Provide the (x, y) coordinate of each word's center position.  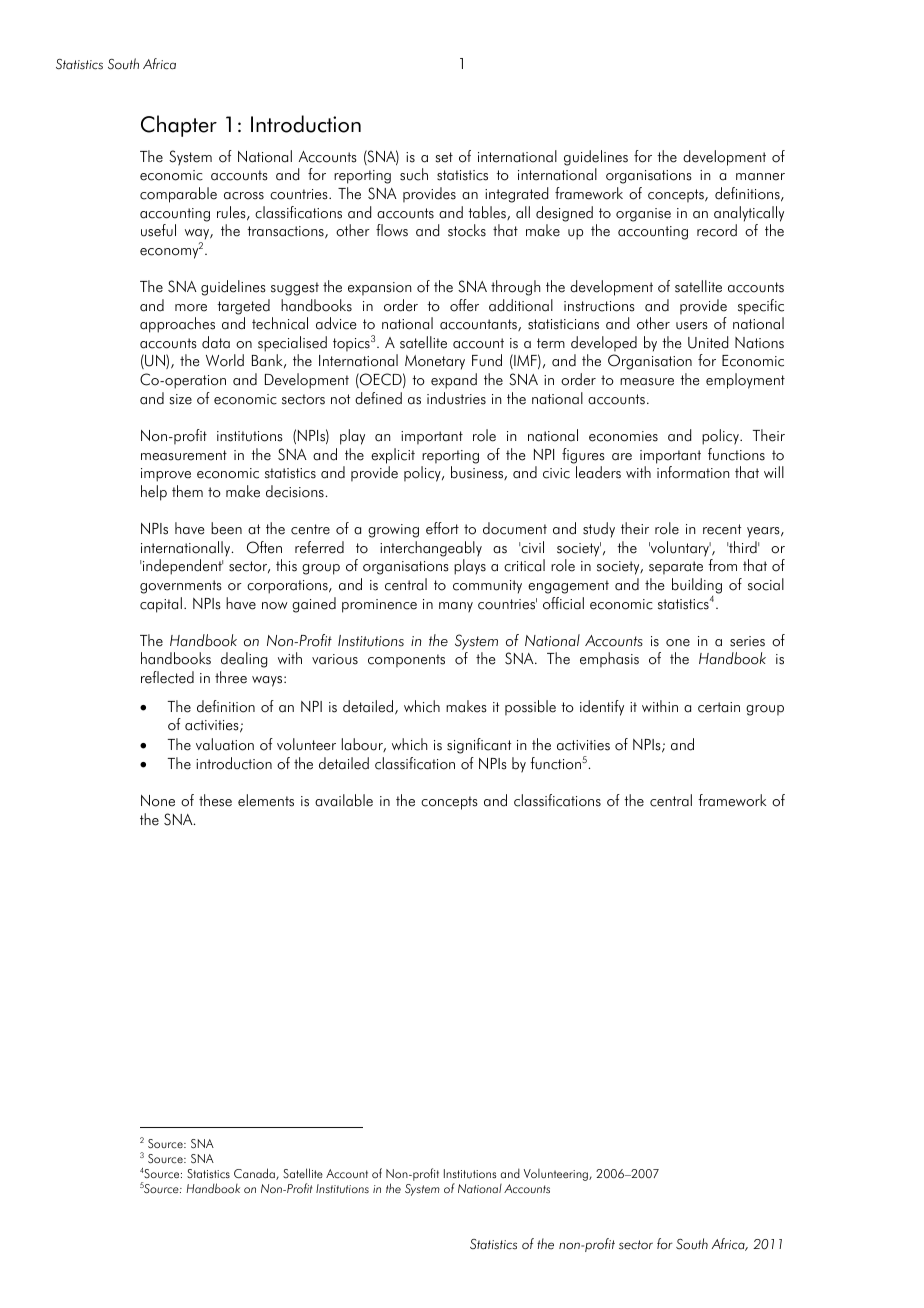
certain (719, 707)
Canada (255, 1174)
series (747, 641)
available (344, 800)
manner (760, 177)
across (244, 196)
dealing (244, 660)
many (456, 607)
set (444, 157)
